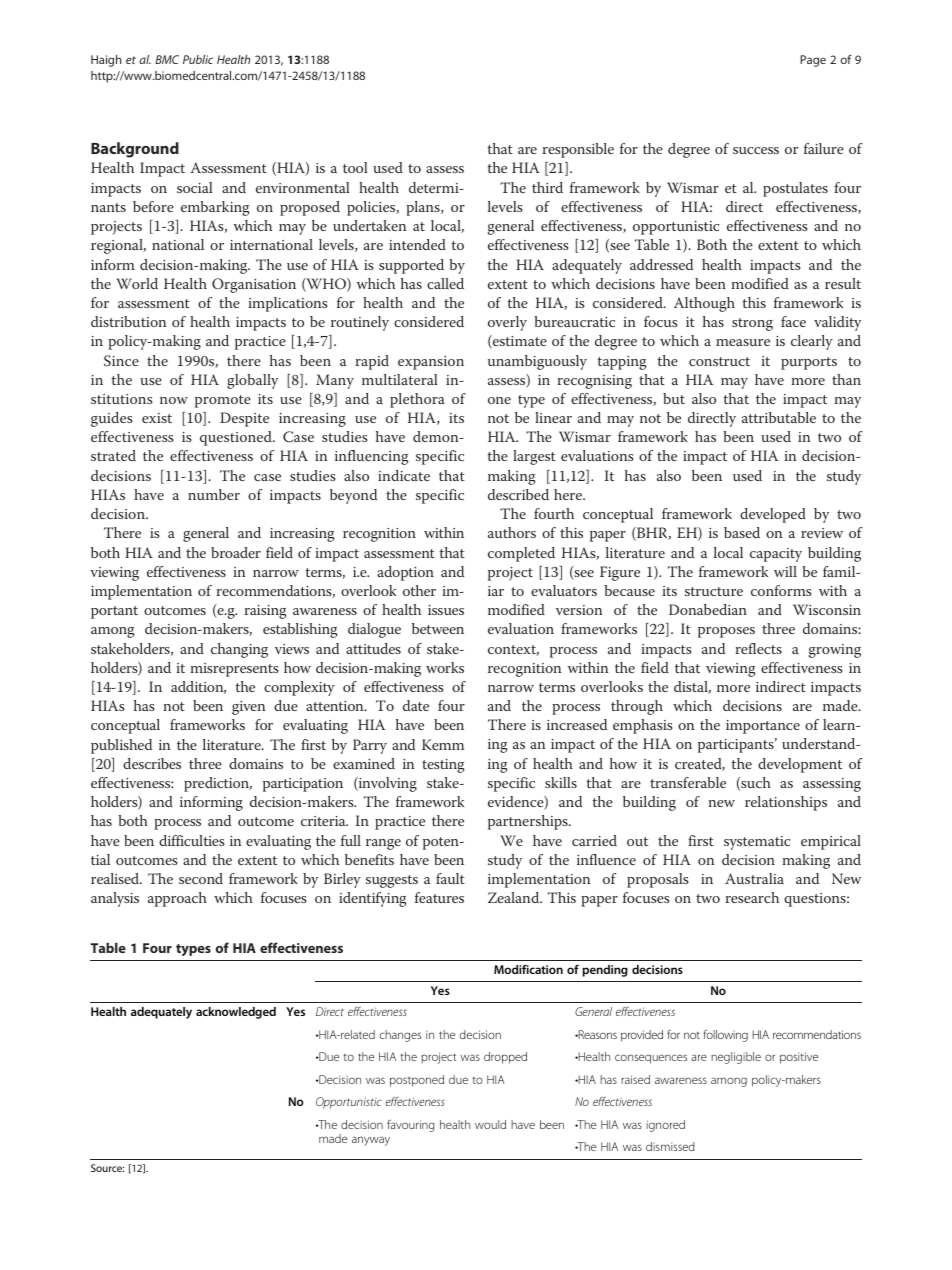 Image resolution: width=952 pixels, height=1270 pixels. I want to click on changing, so click(239, 650).
